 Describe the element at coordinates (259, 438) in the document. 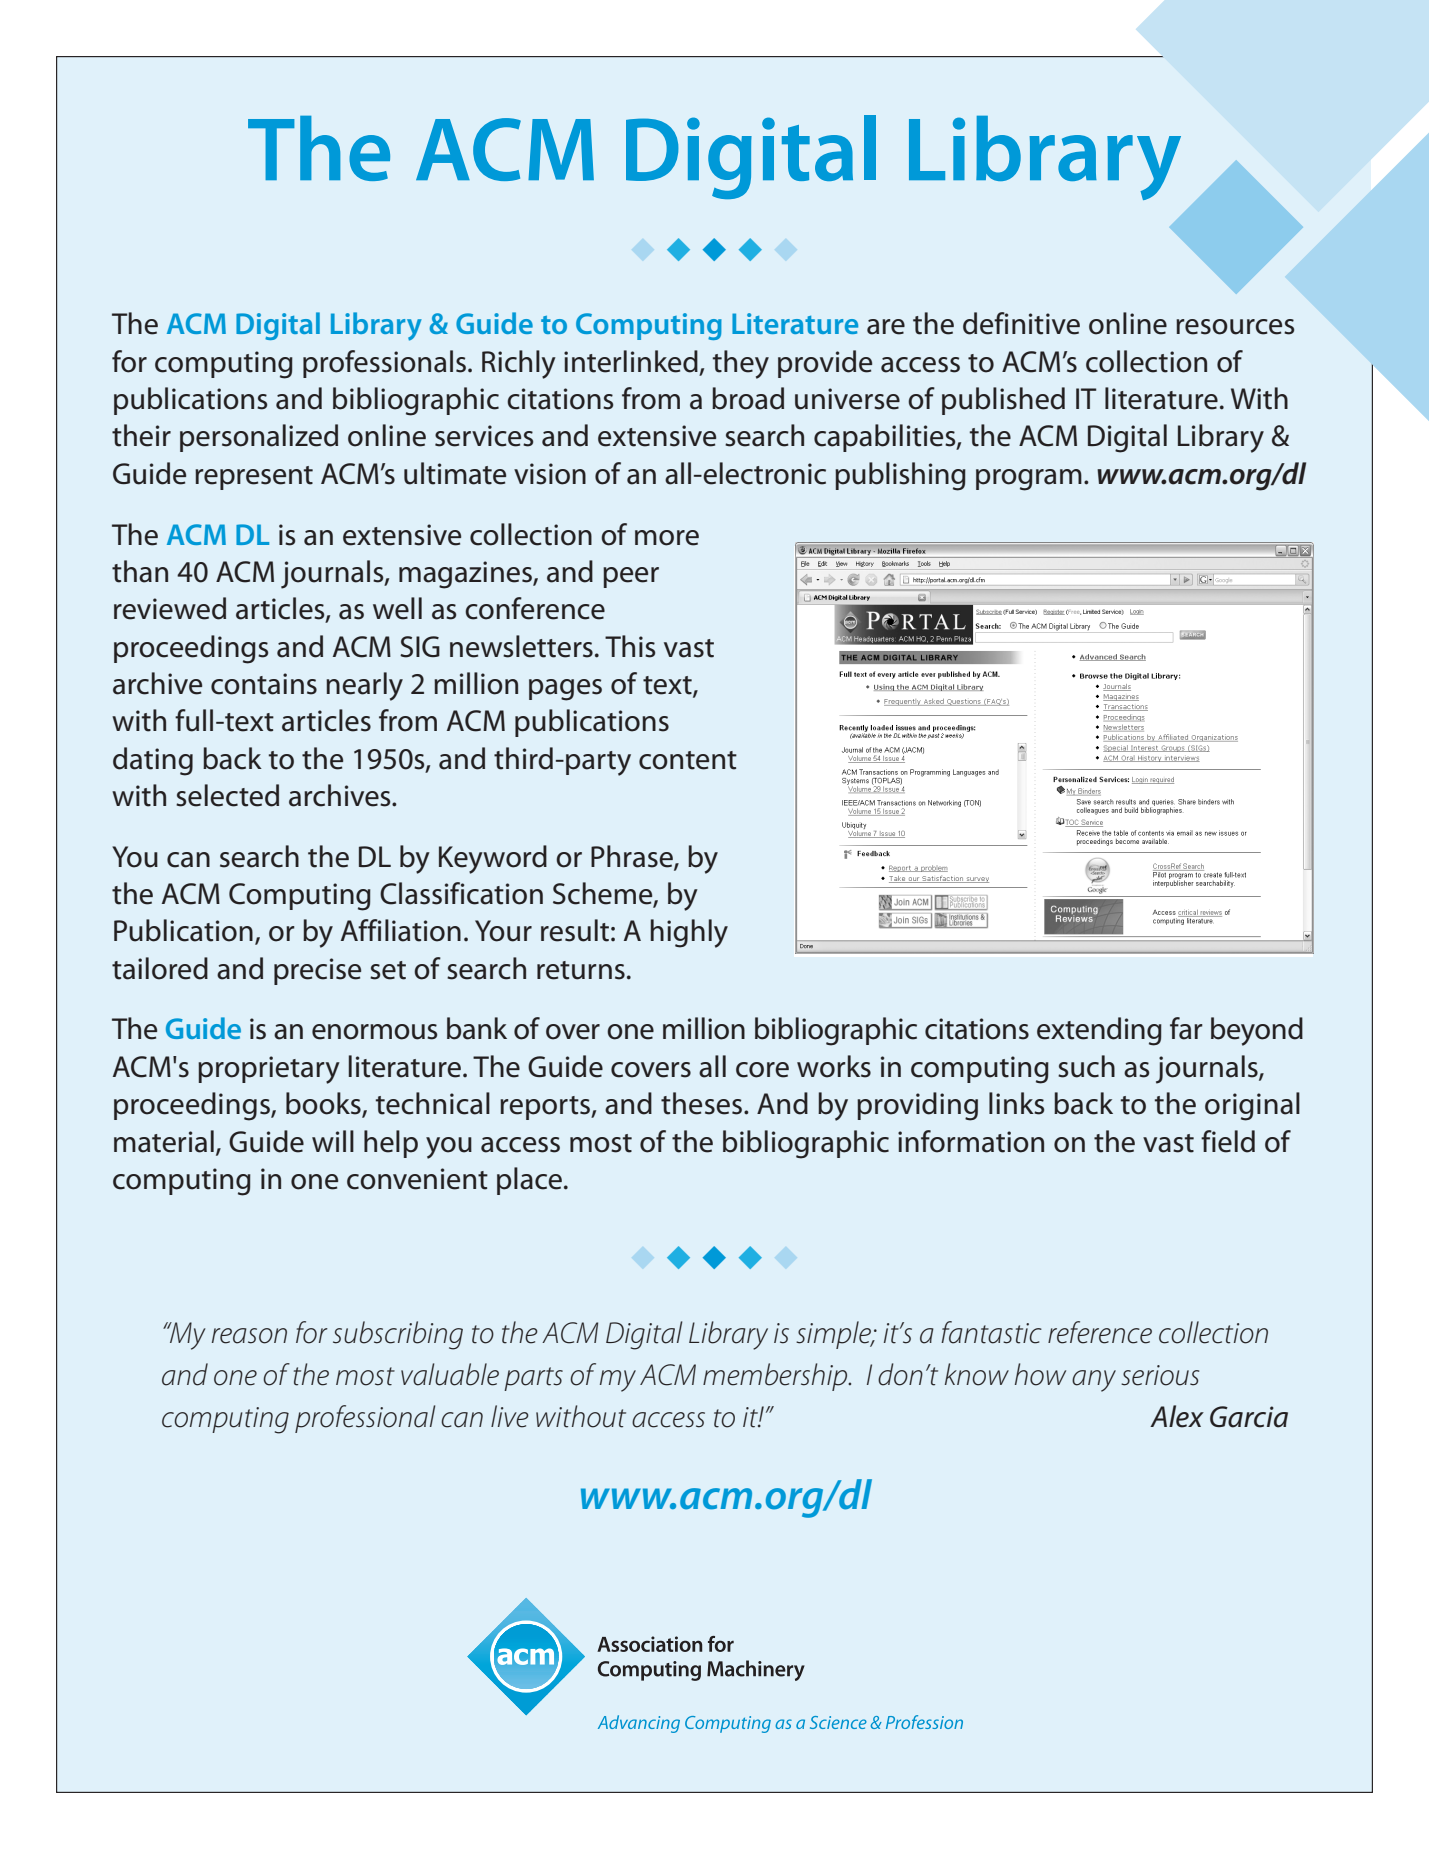

I see `personalized` at that location.
